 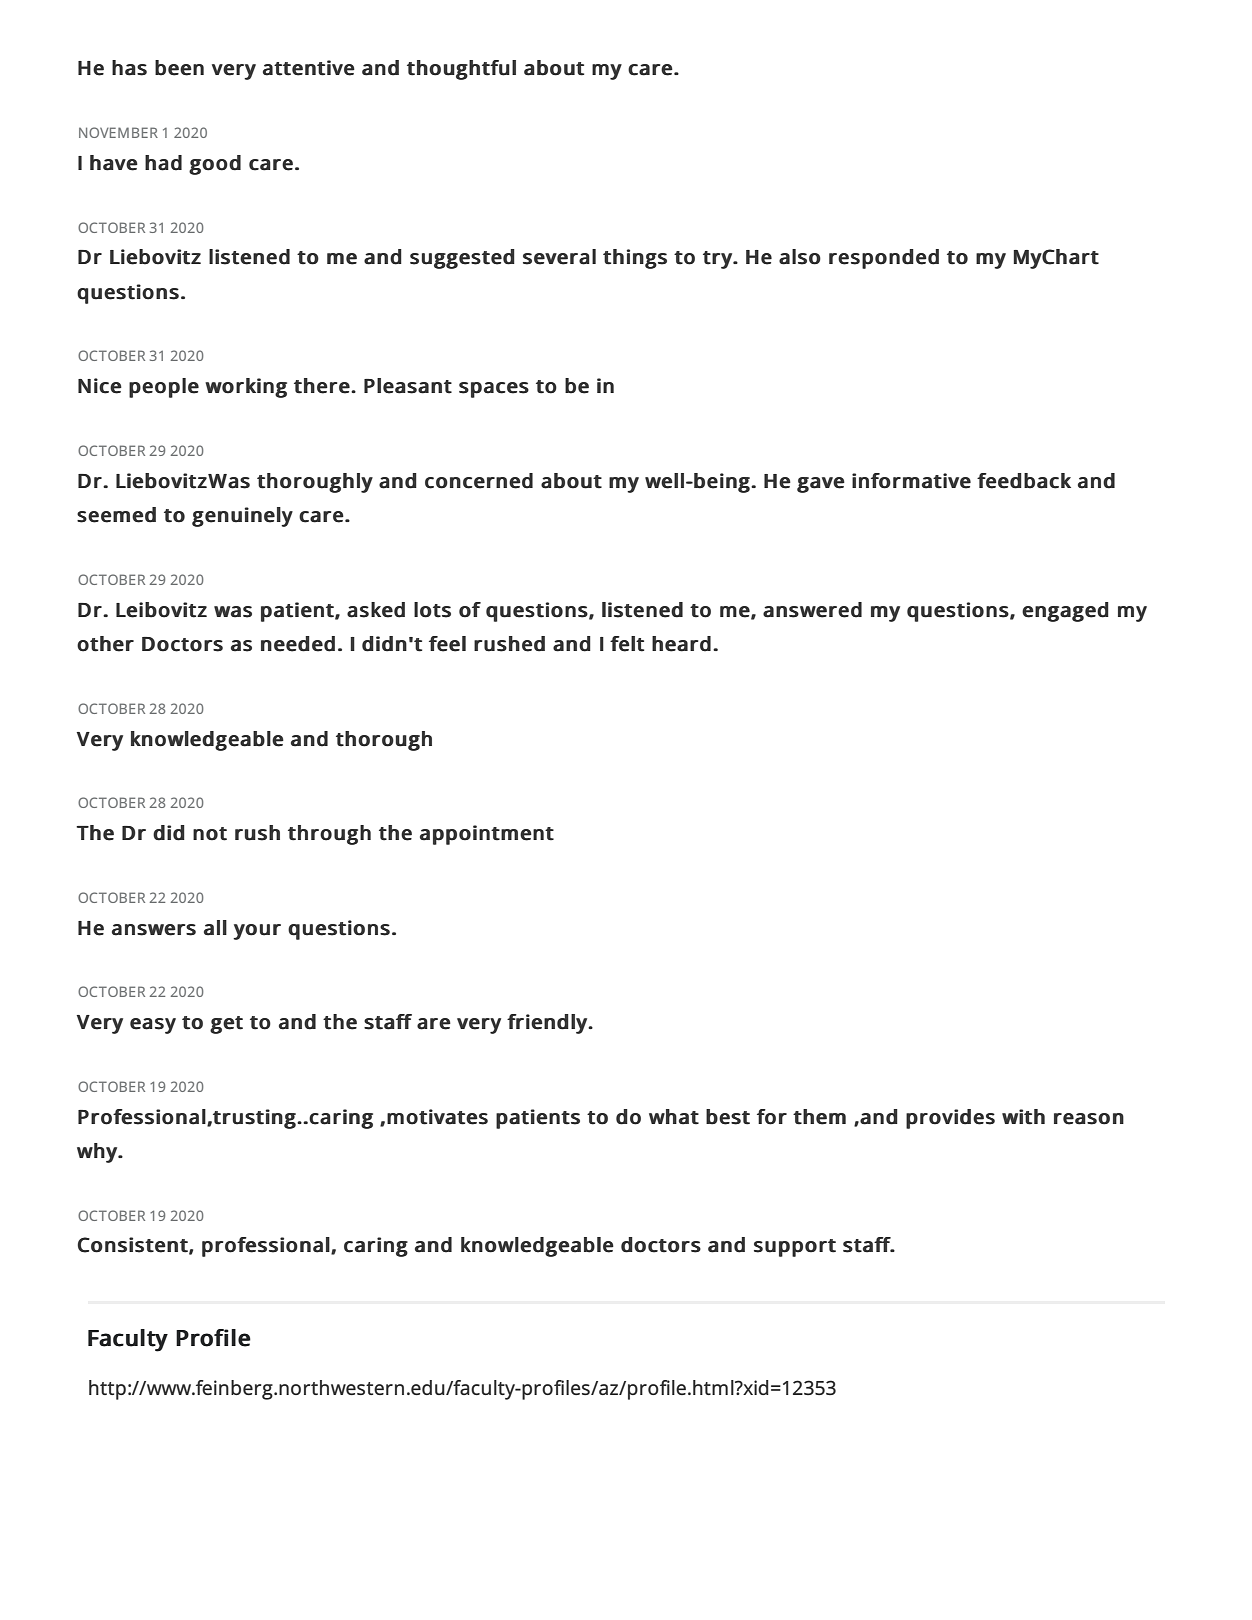 I want to click on thoughtful, so click(x=461, y=70).
